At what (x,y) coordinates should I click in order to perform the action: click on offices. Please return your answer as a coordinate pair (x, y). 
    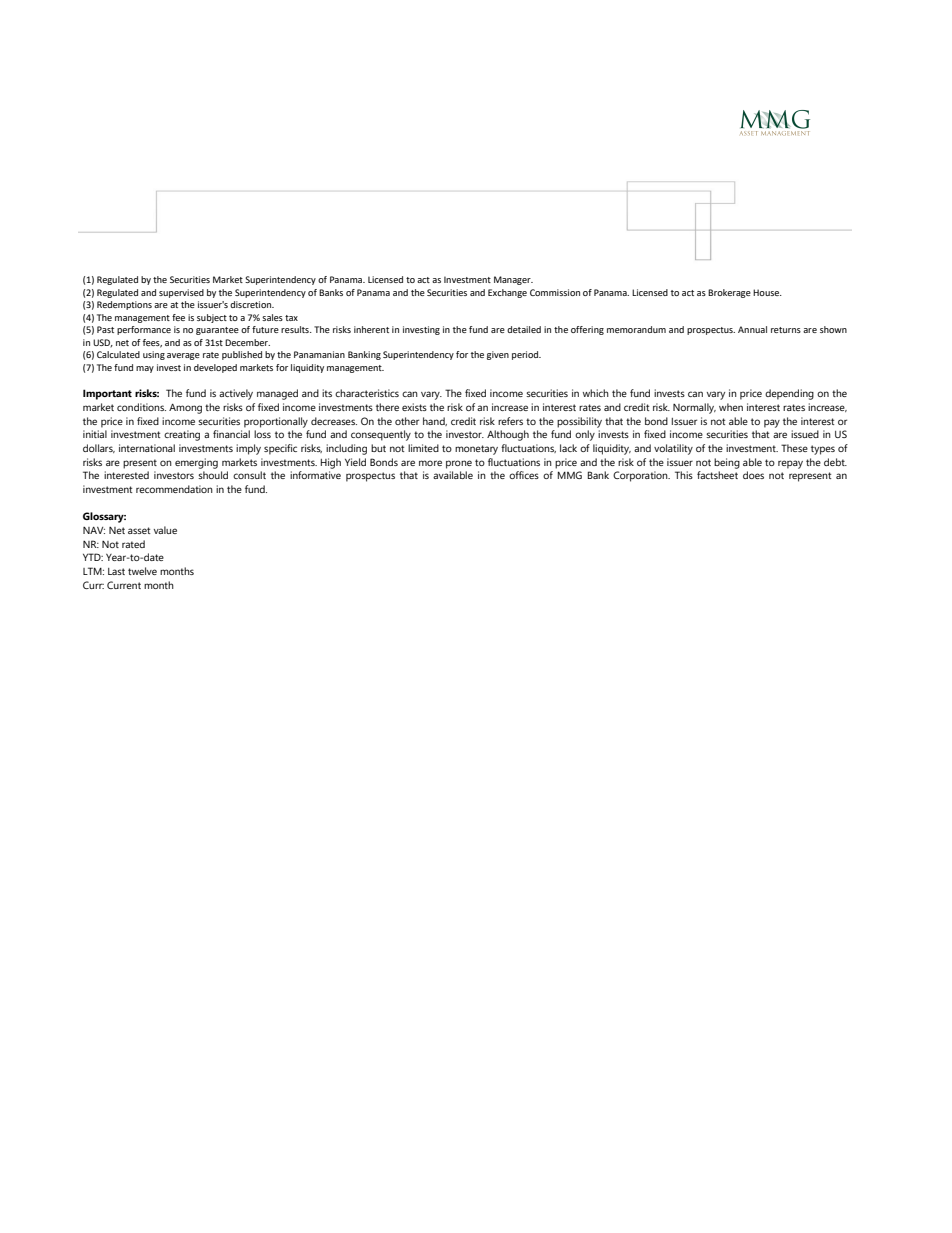
    Looking at the image, I should click on (524, 475).
